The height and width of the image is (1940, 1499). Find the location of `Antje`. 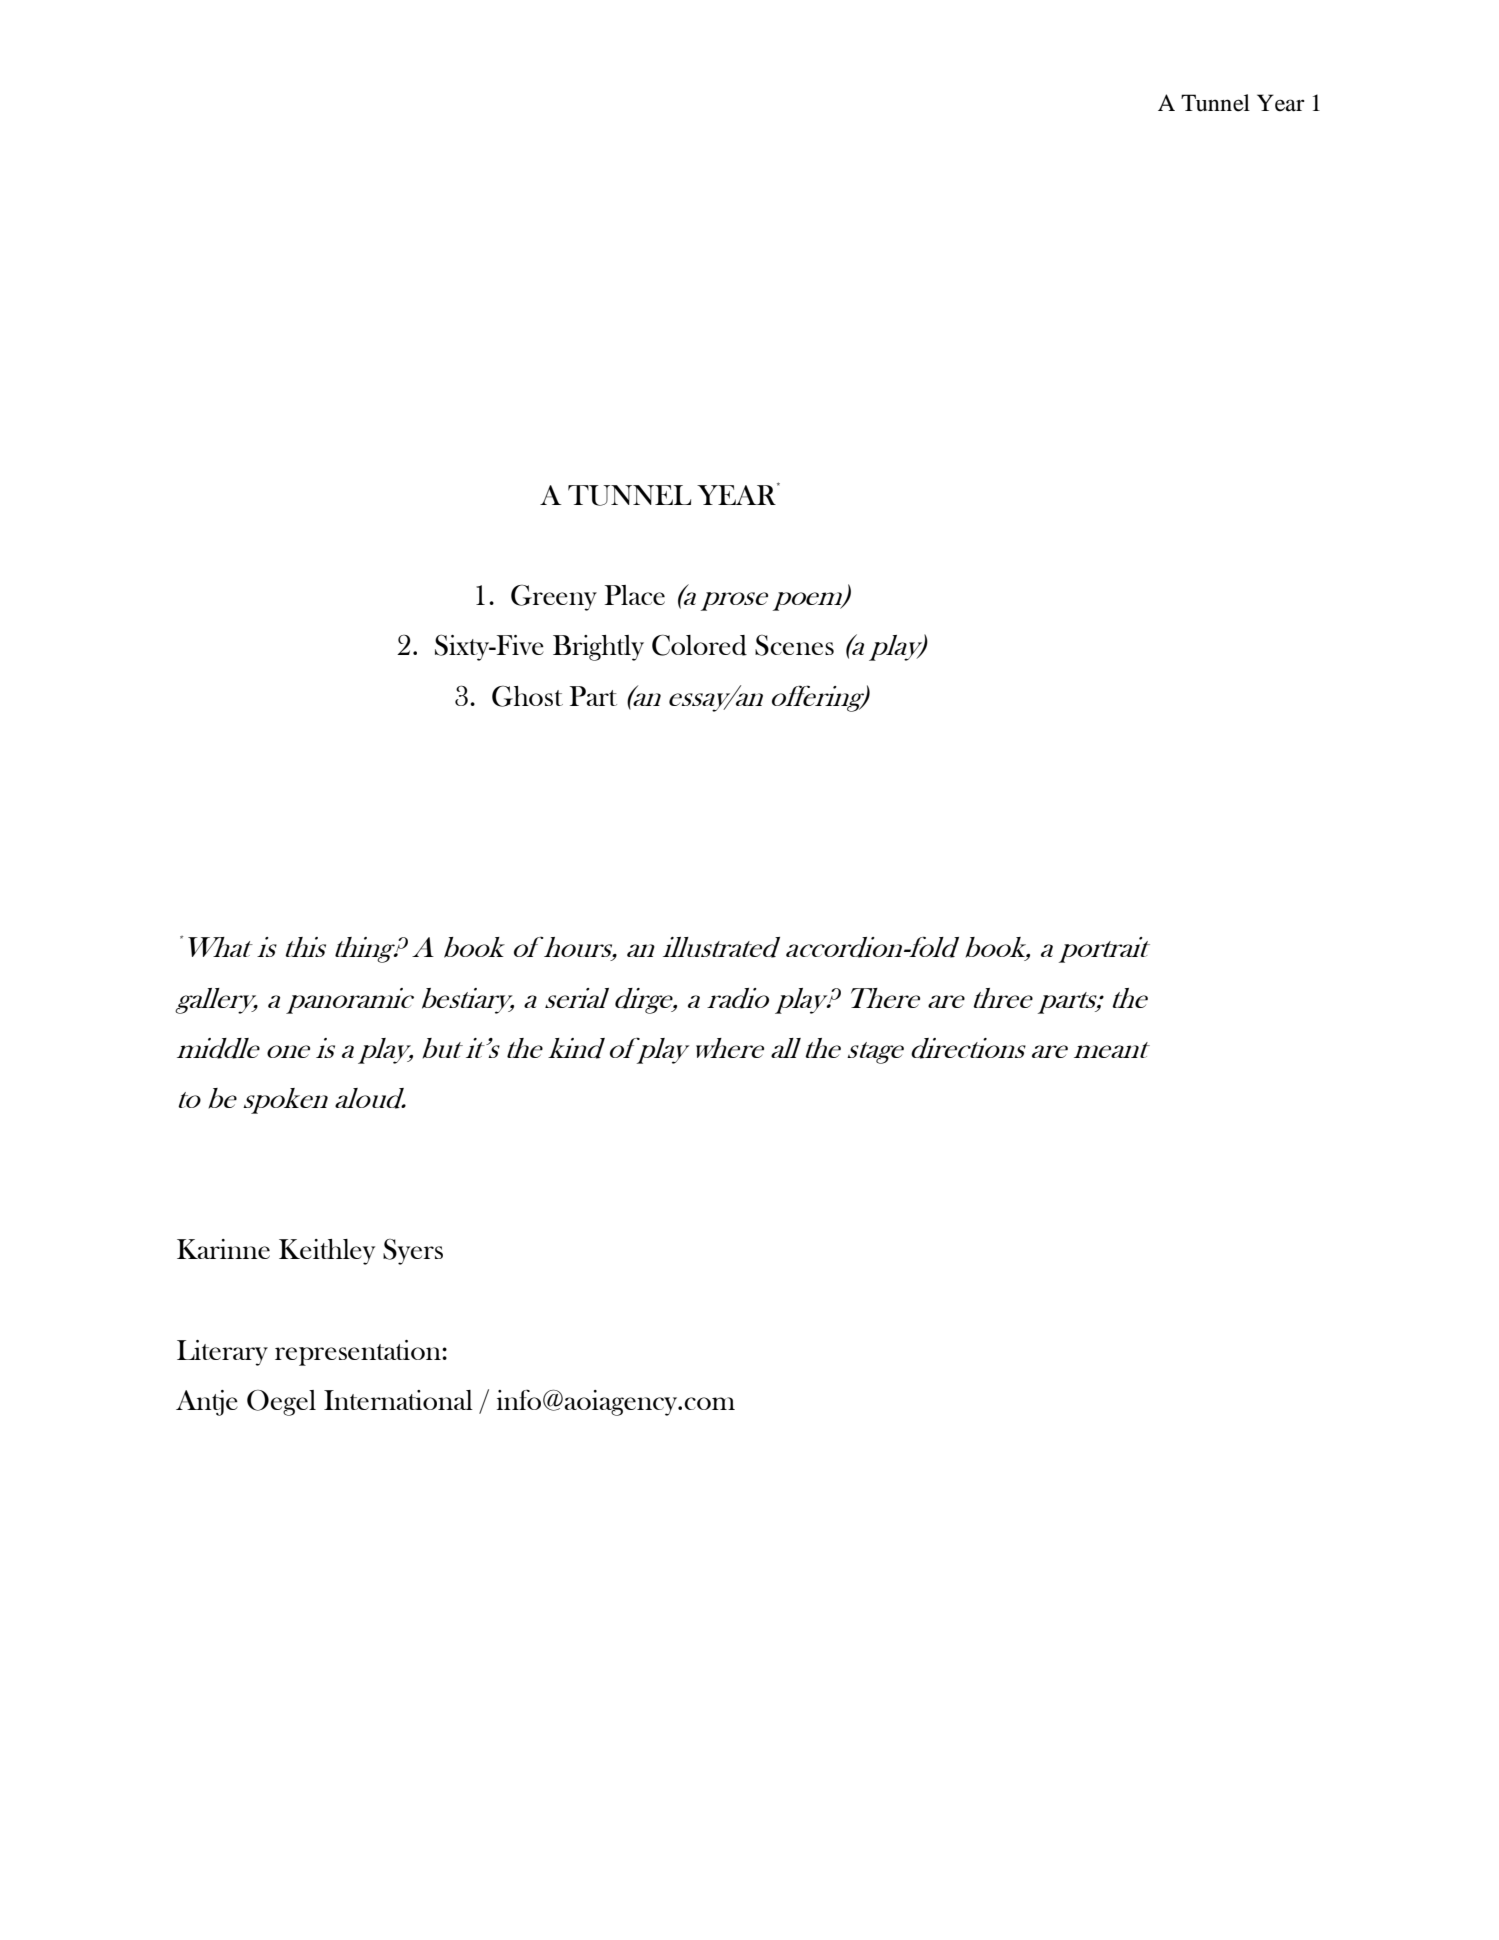

Antje is located at coordinates (207, 1403).
